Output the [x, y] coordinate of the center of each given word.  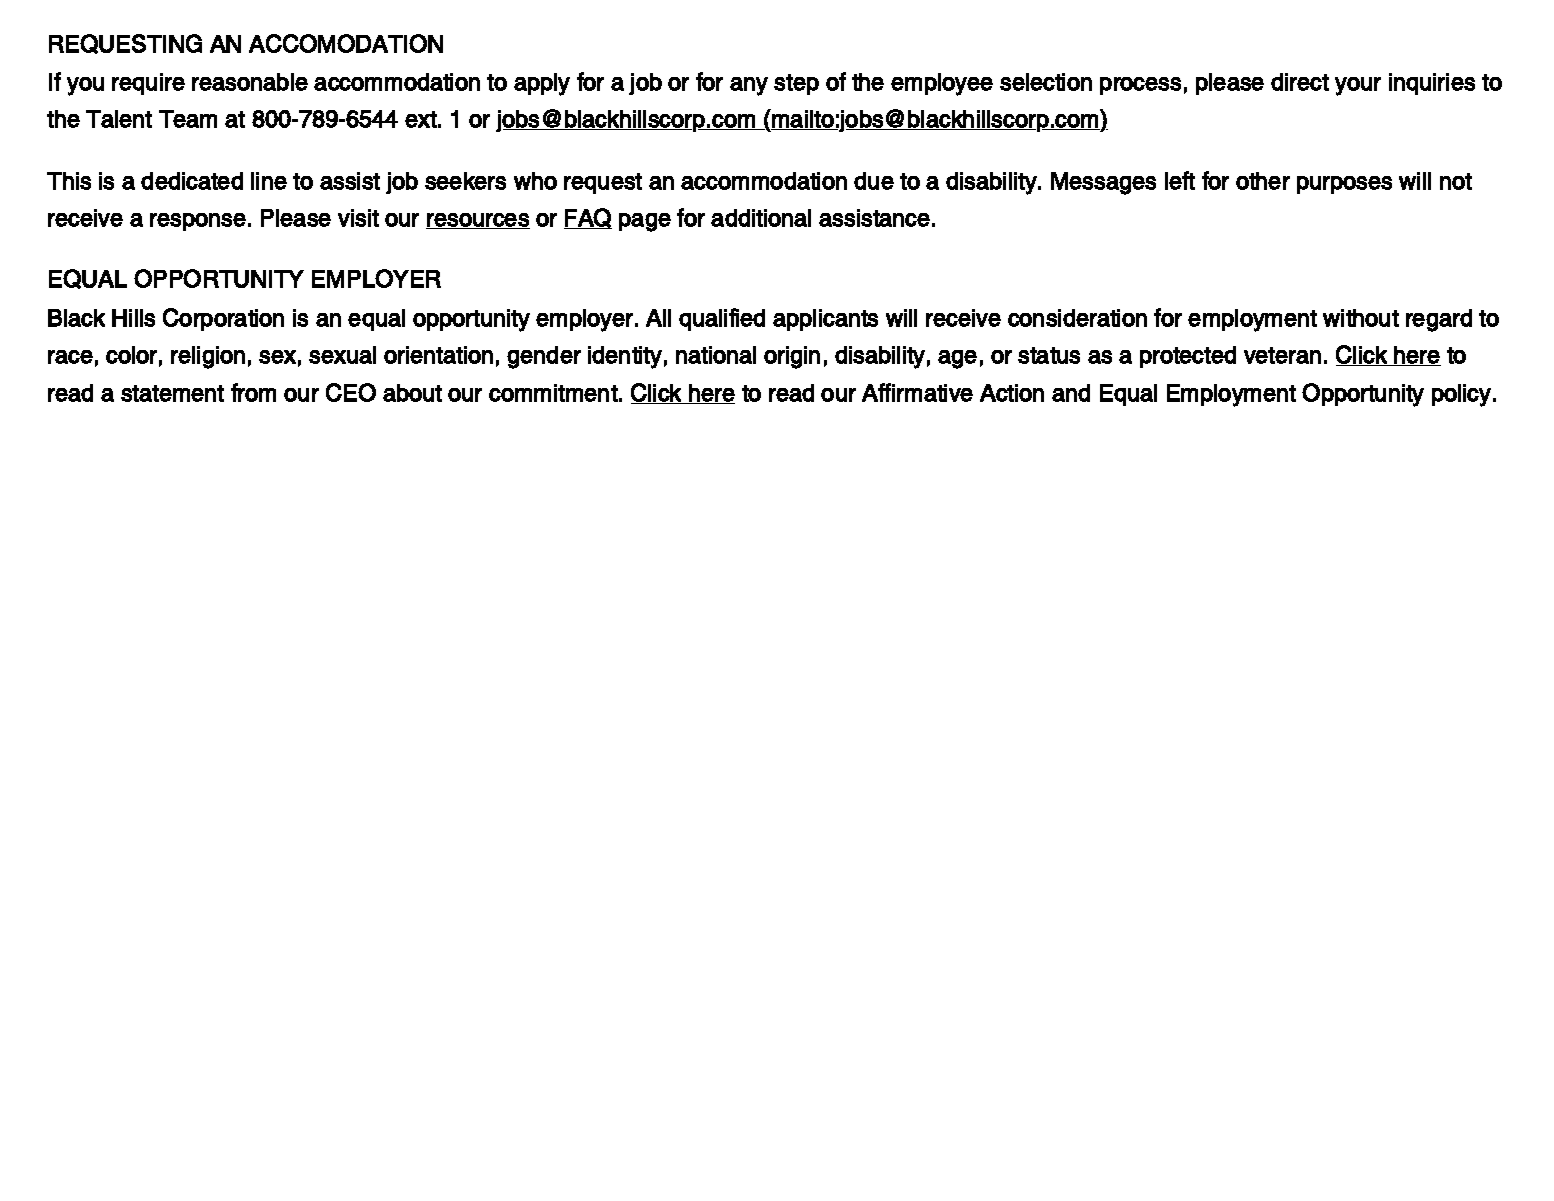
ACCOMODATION [346, 43]
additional [761, 218]
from [253, 392]
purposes [1344, 185]
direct [1300, 82]
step [796, 84]
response [198, 222]
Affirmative [917, 392]
